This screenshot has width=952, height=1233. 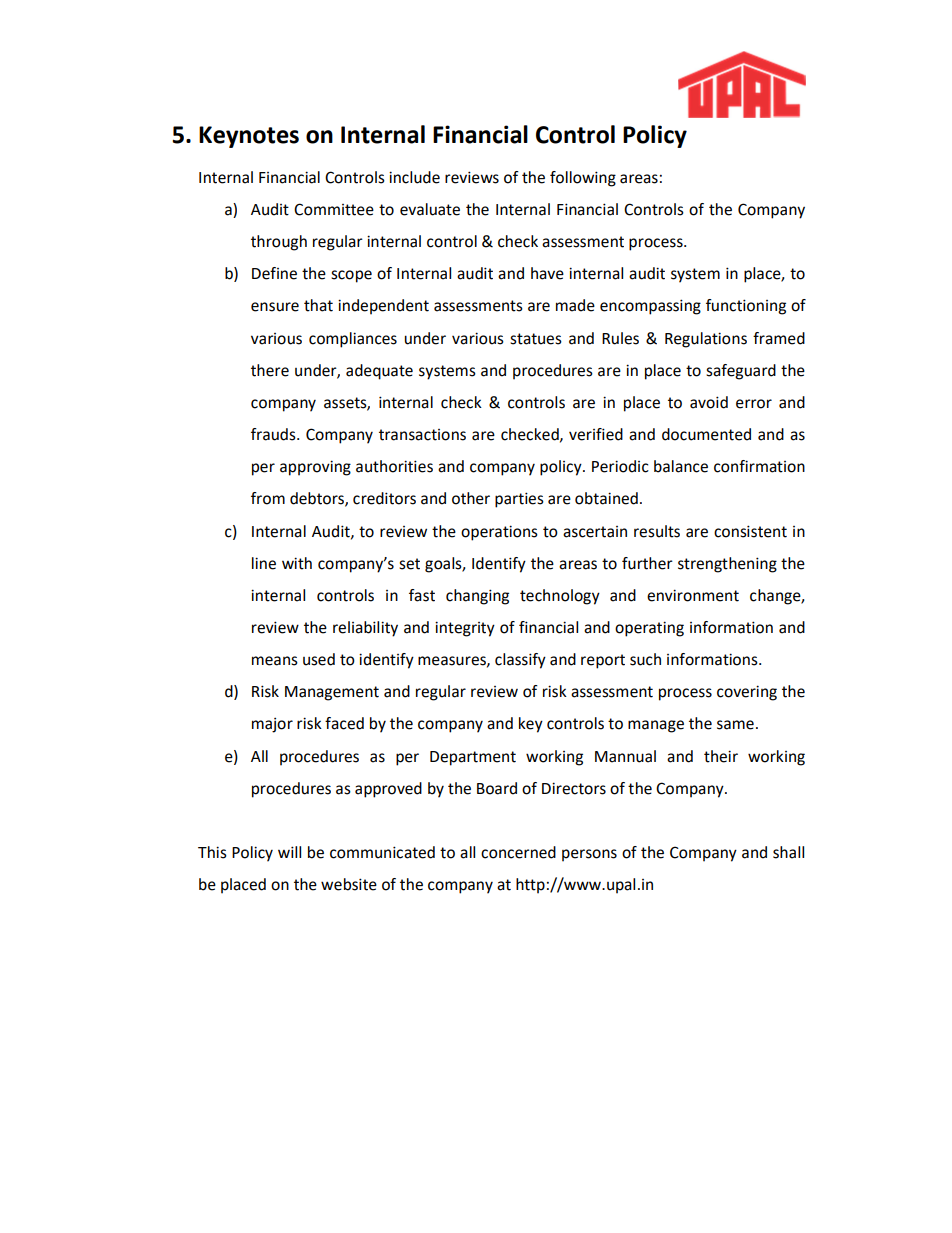 I want to click on concerned, so click(x=518, y=852).
